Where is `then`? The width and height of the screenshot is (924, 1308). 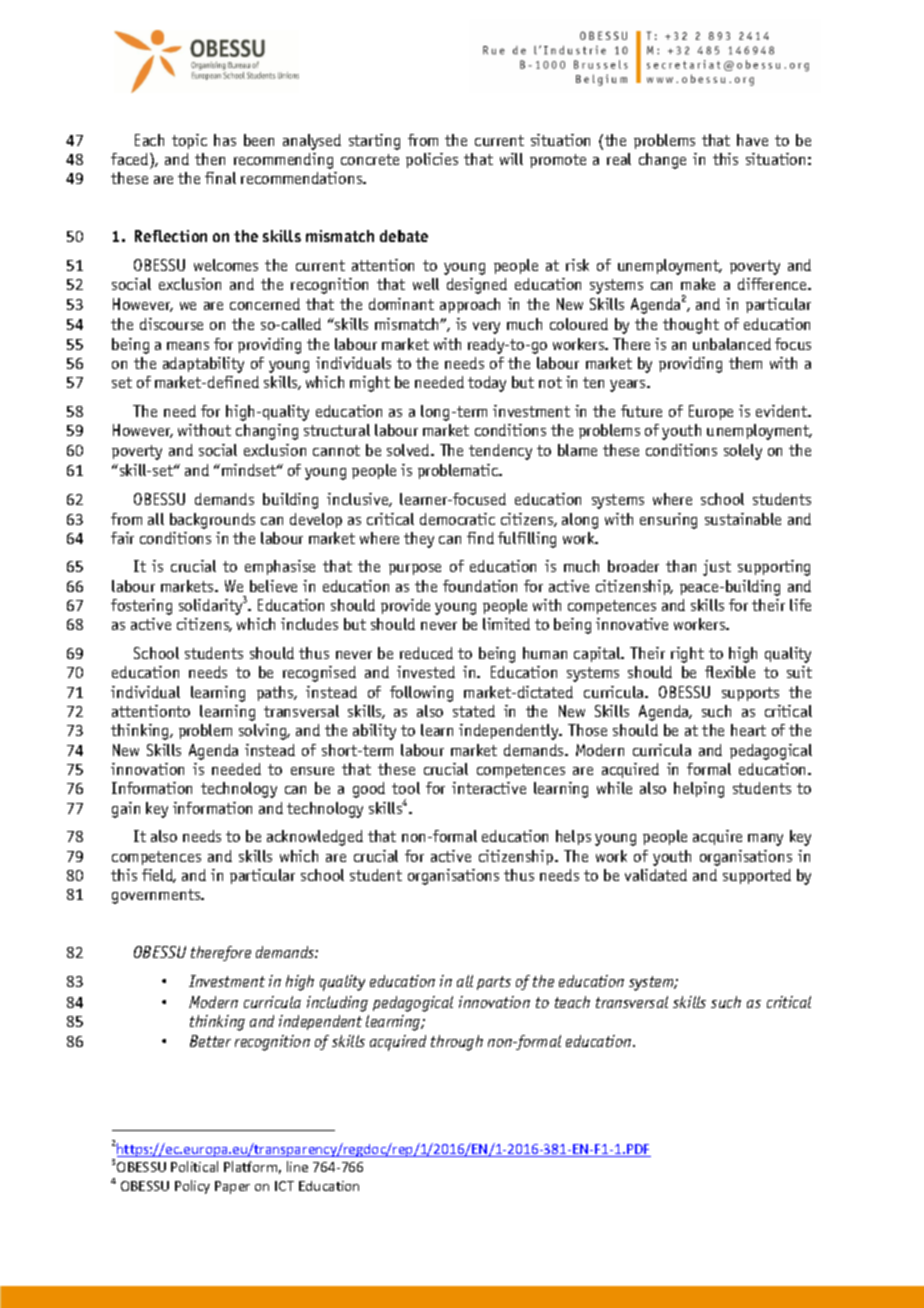
then is located at coordinates (210, 159).
